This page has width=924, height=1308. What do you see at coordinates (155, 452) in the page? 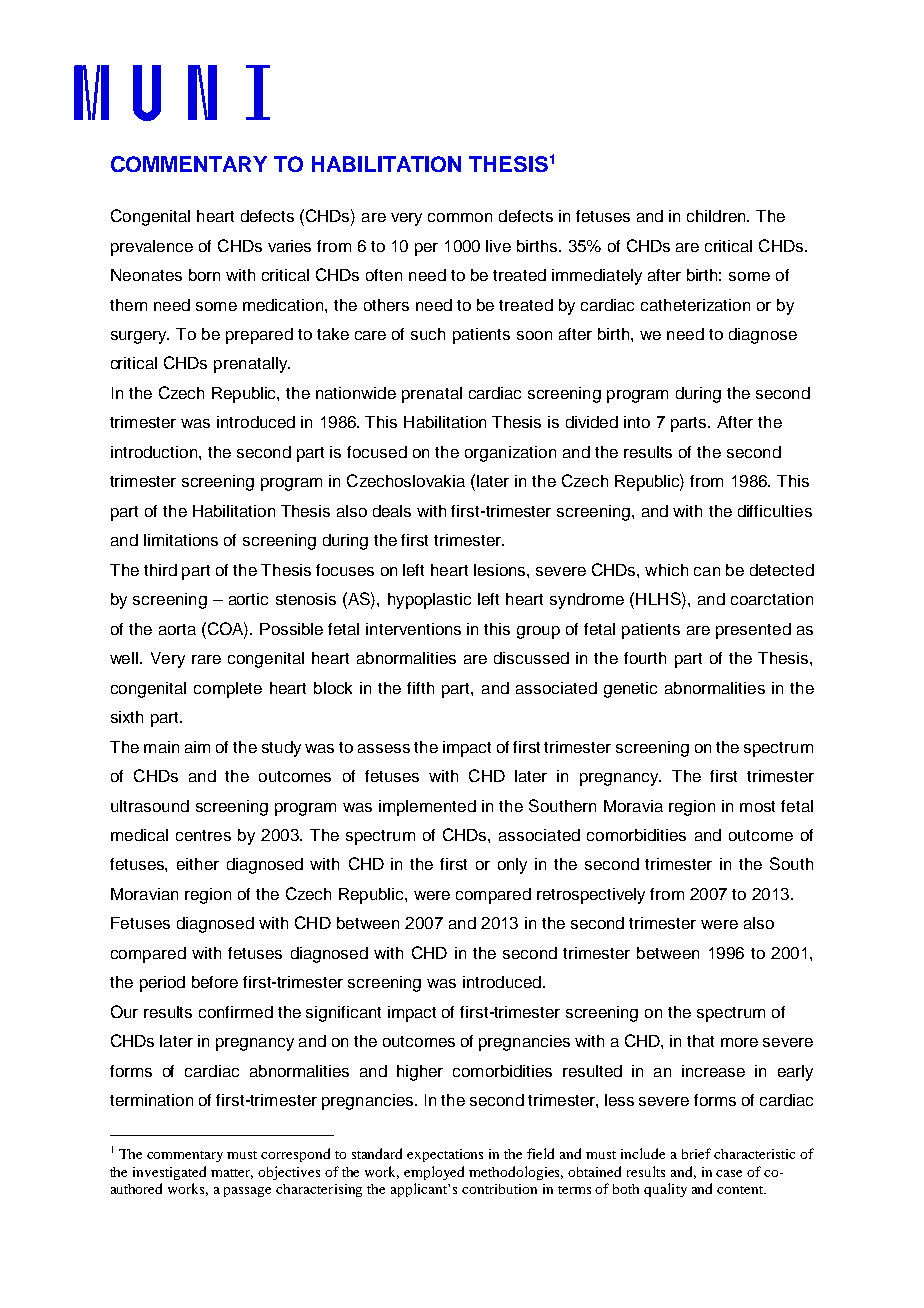
I see `introduction` at bounding box center [155, 452].
